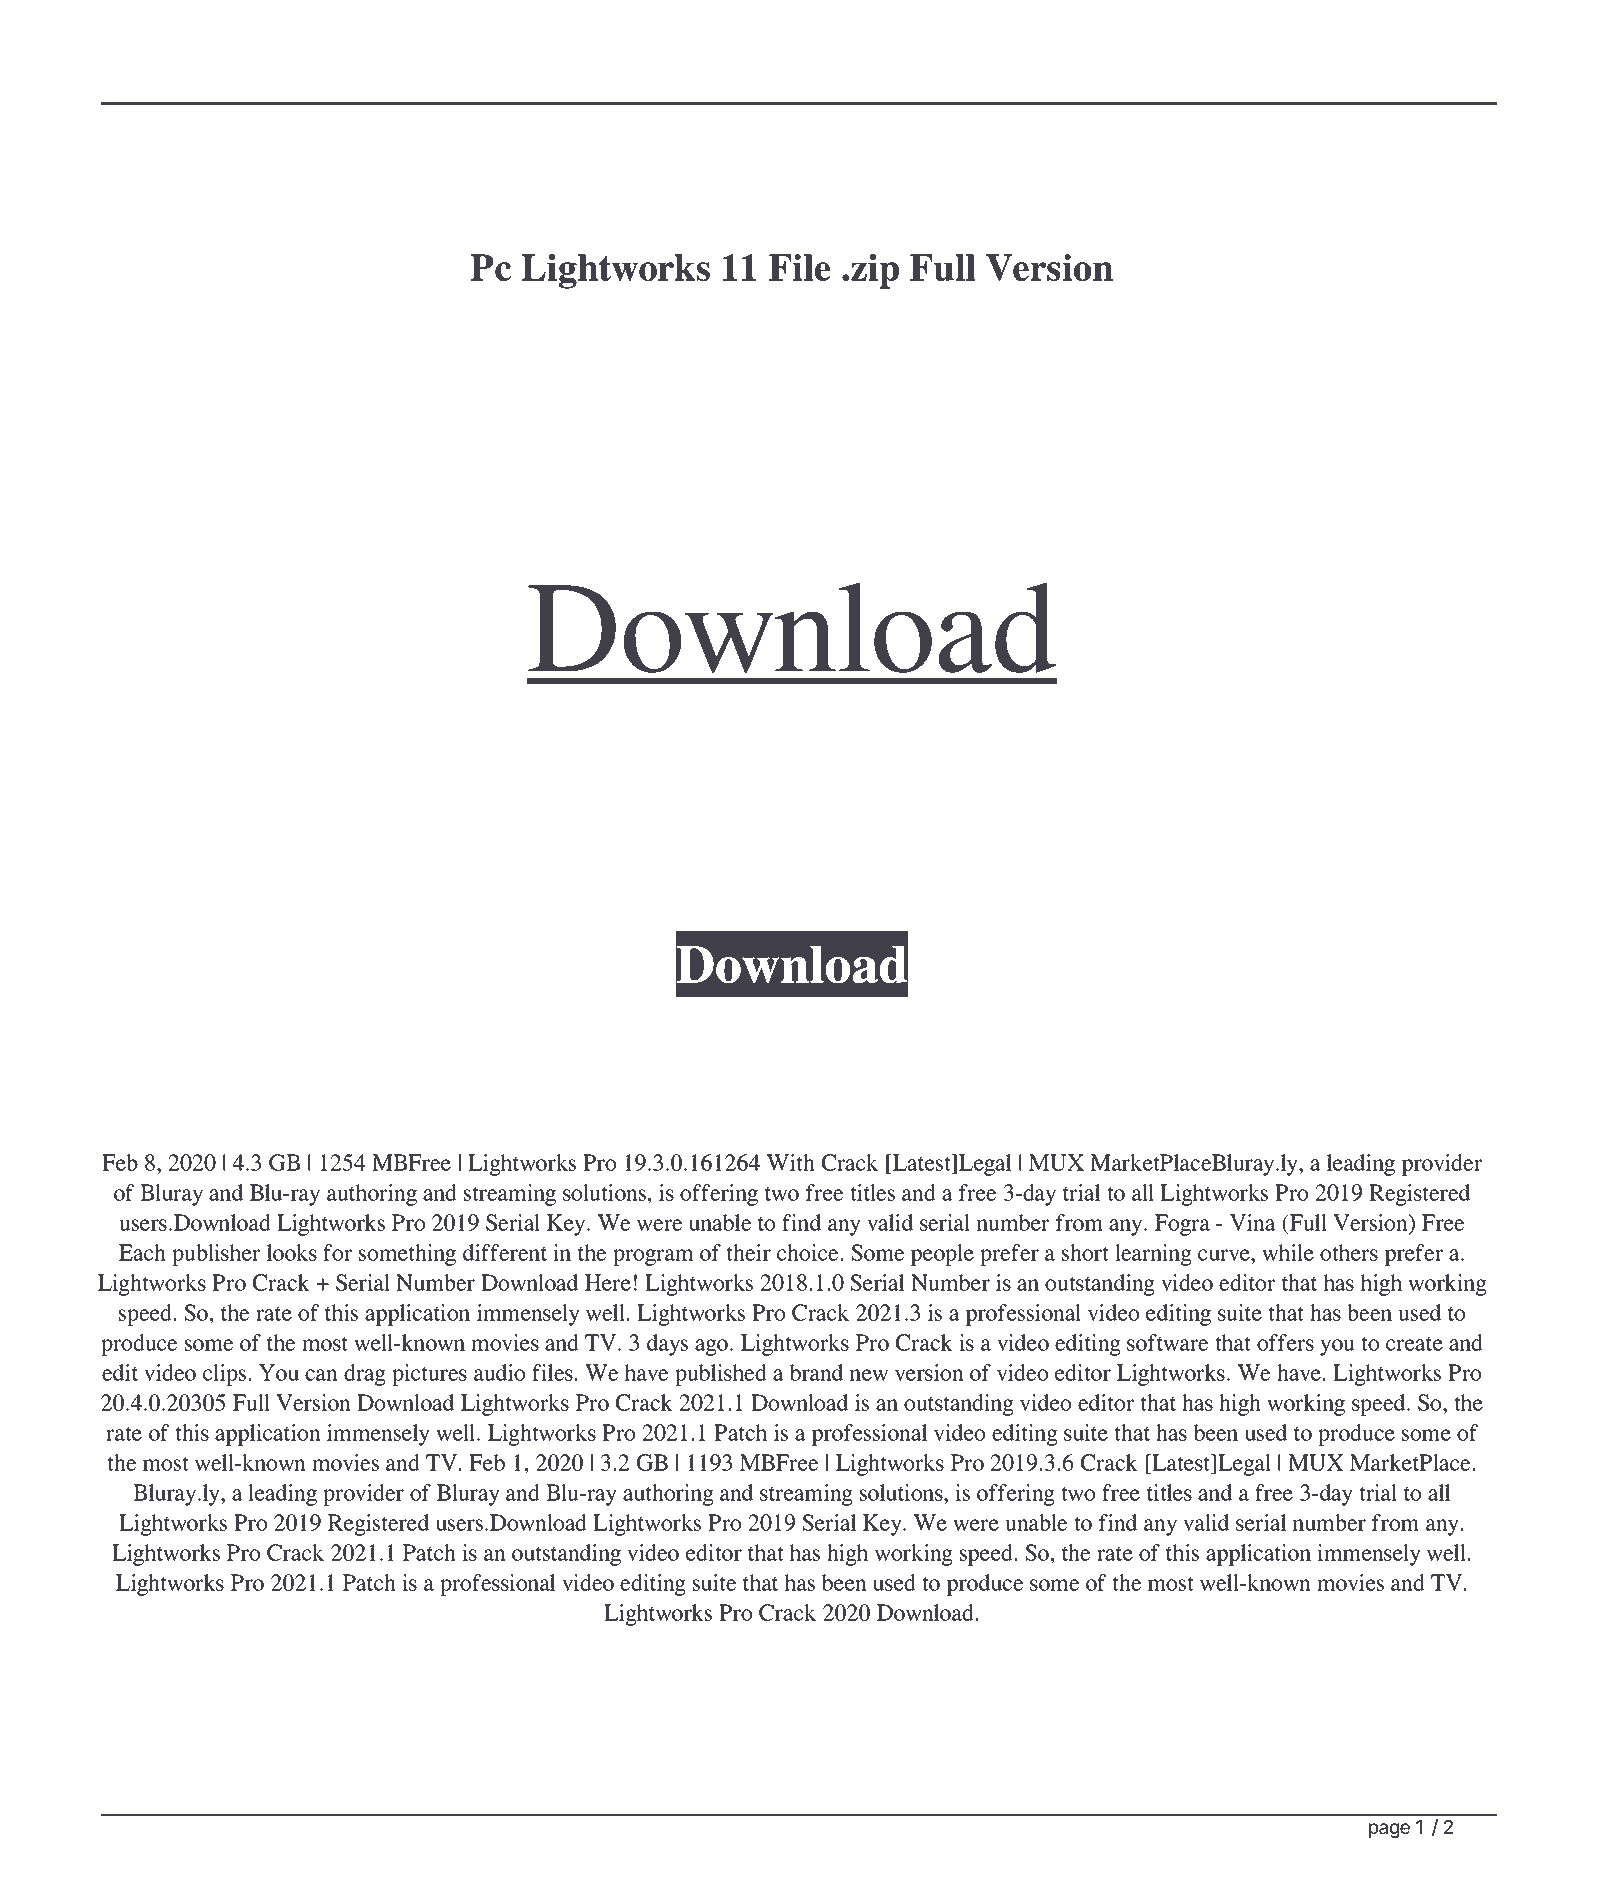  Describe the element at coordinates (875, 271) in the image. I see `zip` at that location.
